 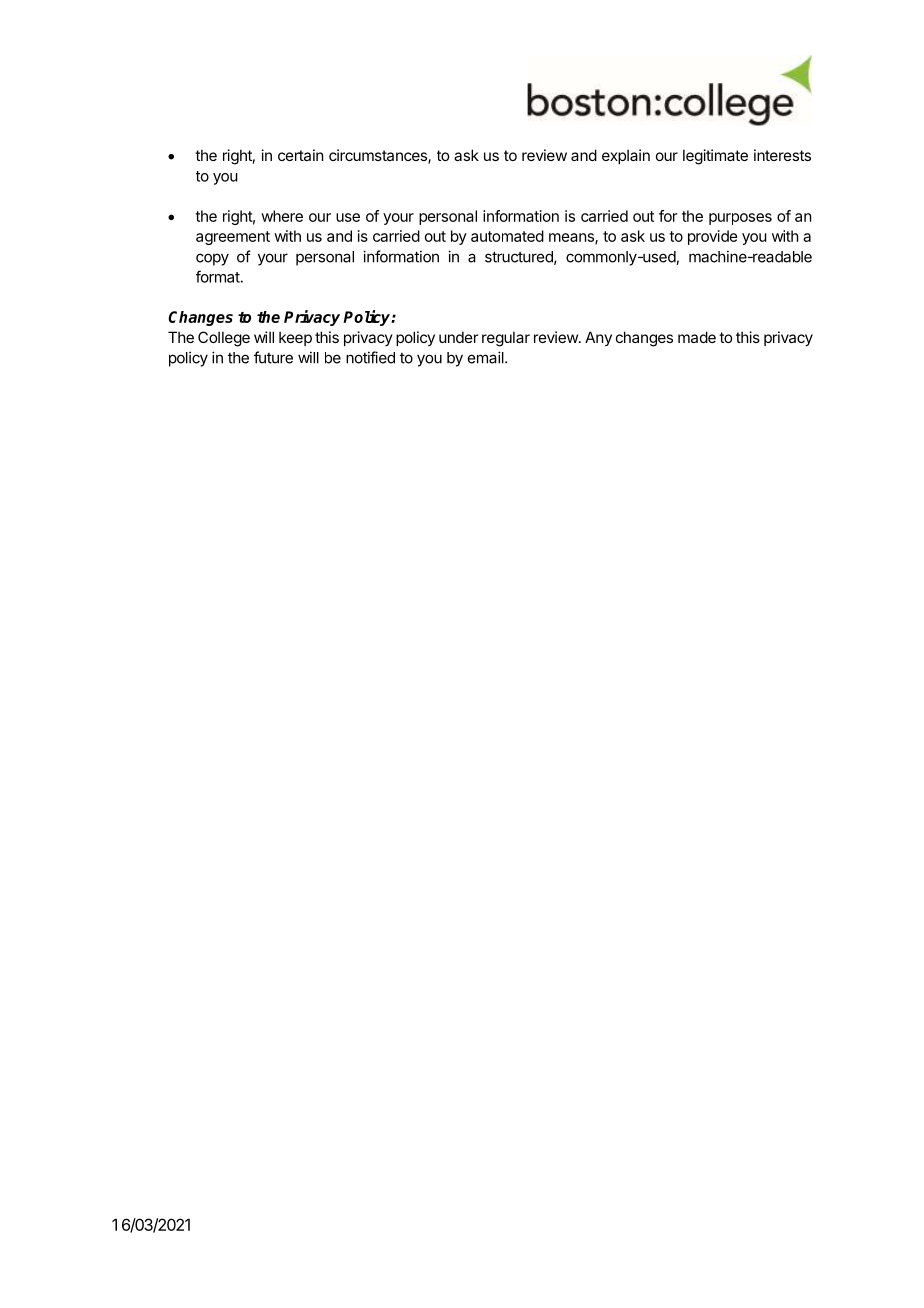 I want to click on future, so click(x=273, y=357).
